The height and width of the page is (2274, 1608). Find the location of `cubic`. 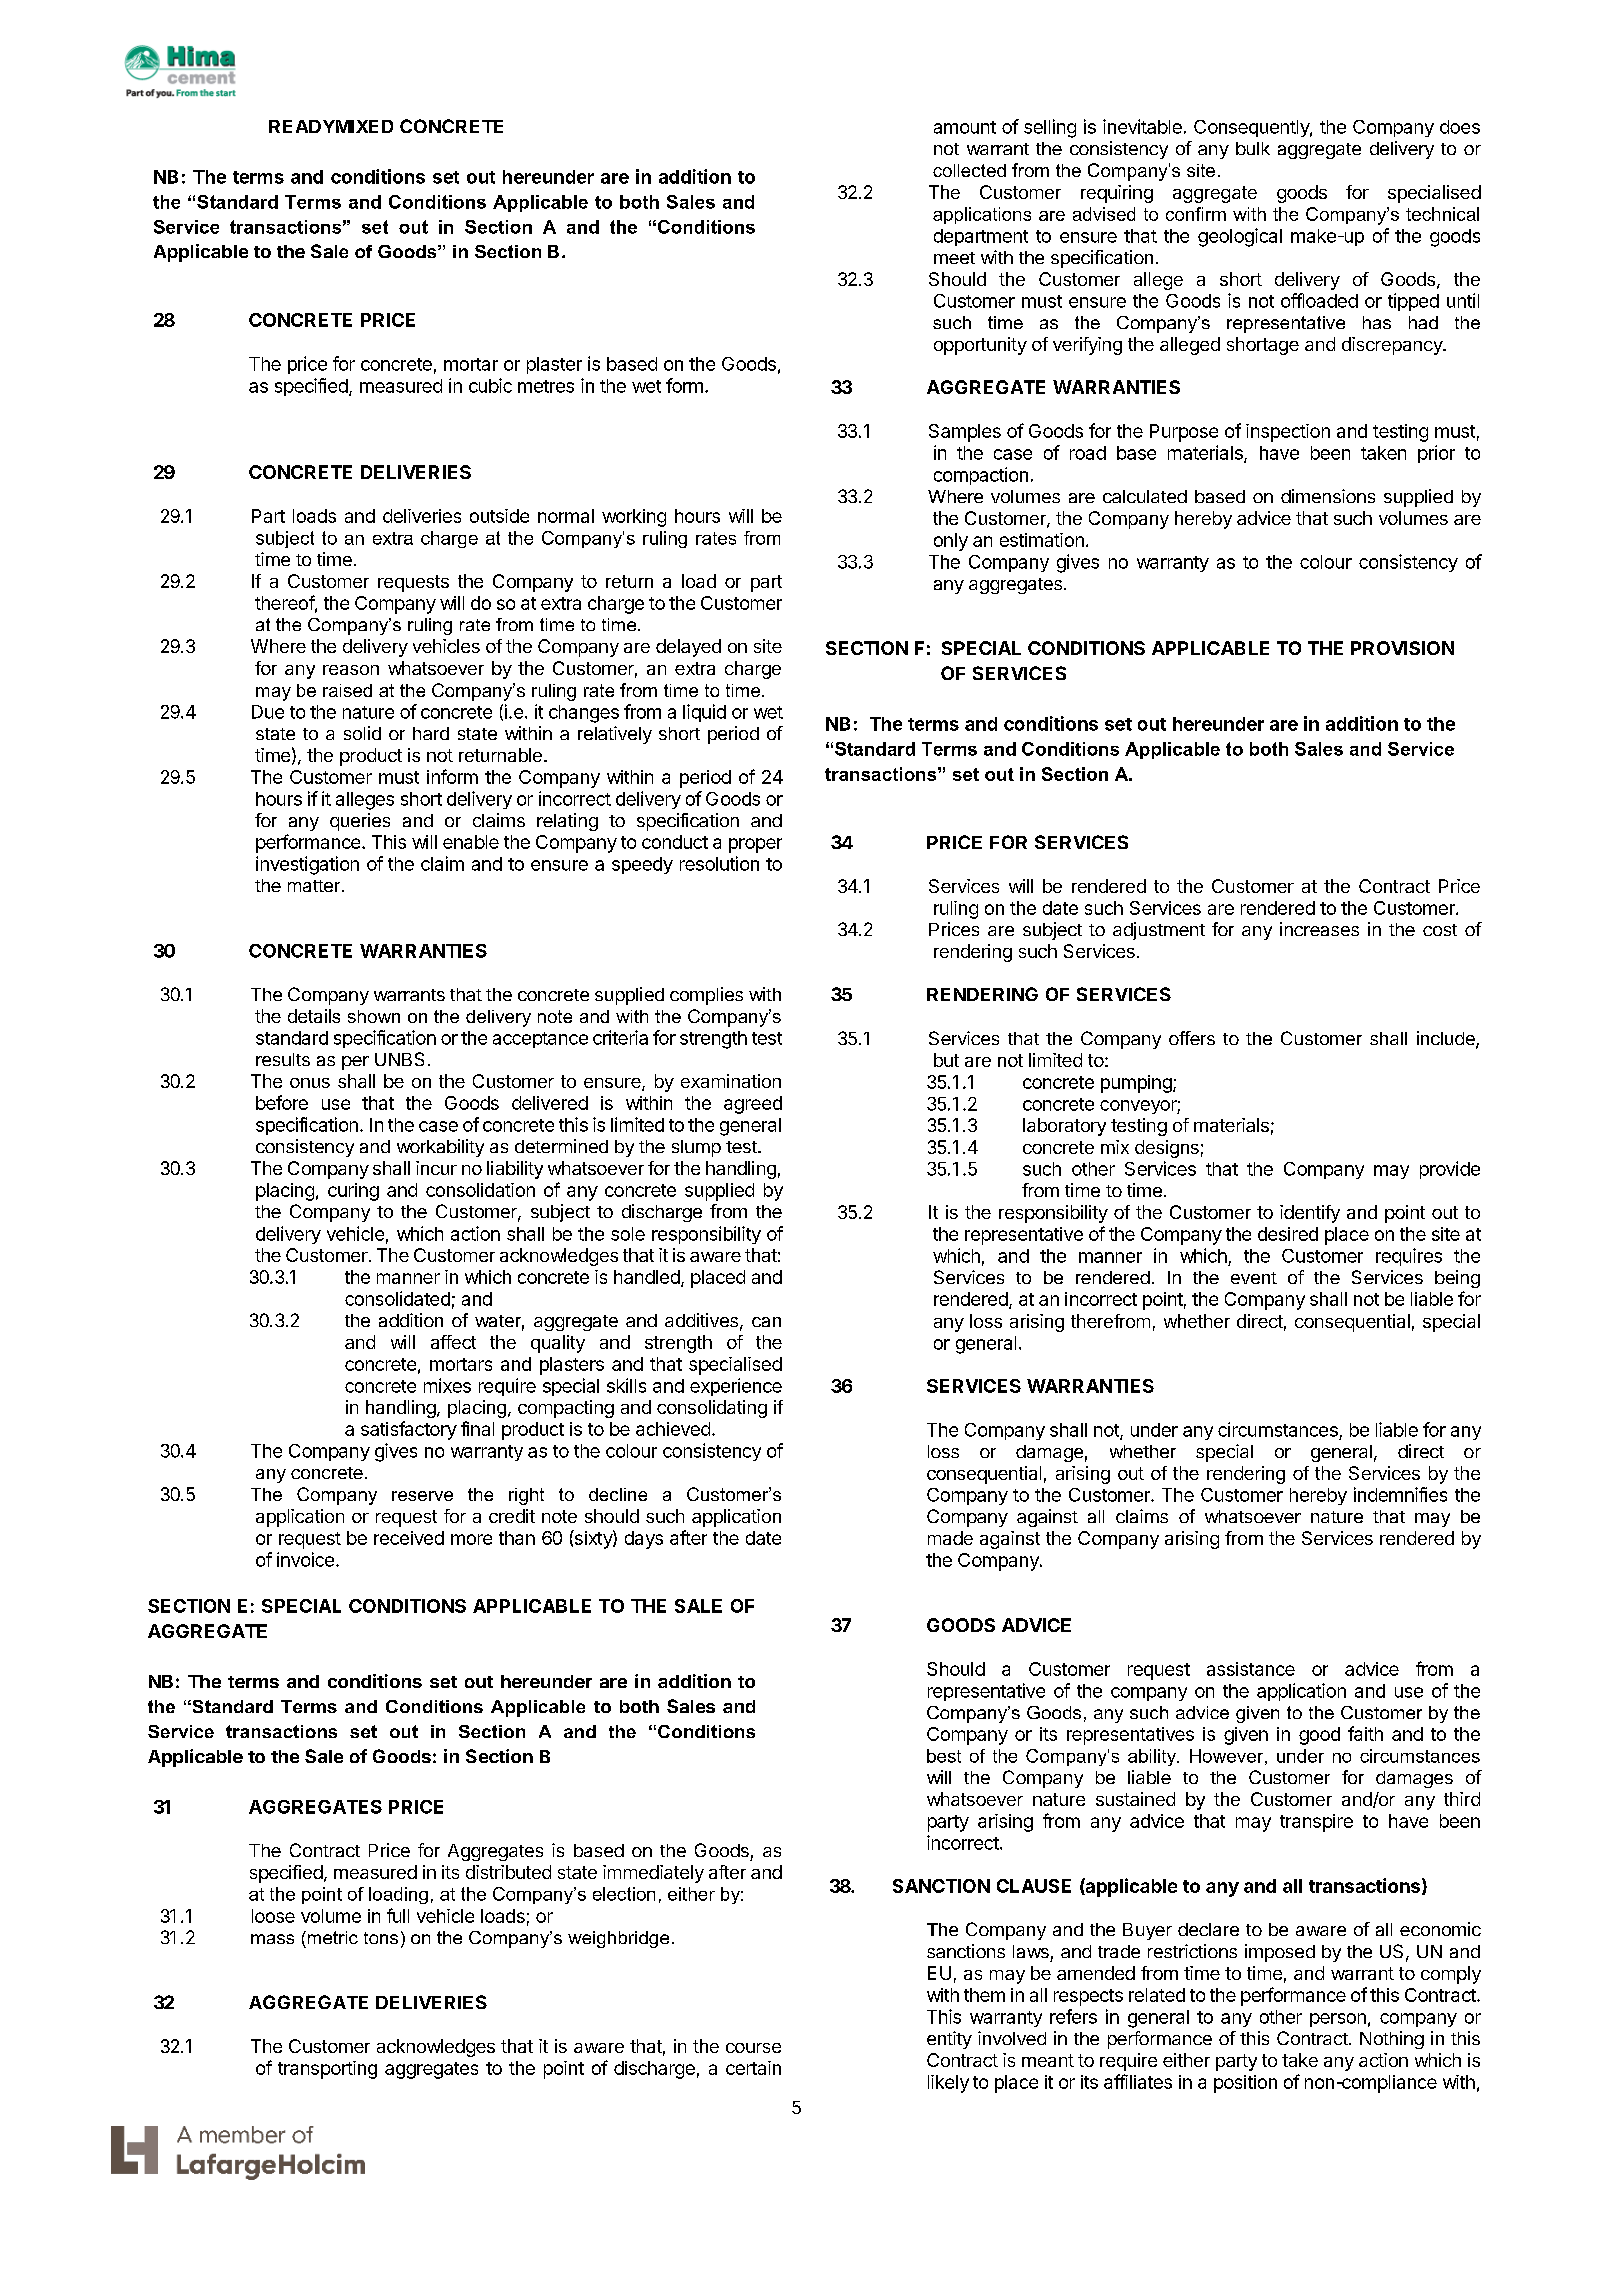

cubic is located at coordinates (490, 385).
